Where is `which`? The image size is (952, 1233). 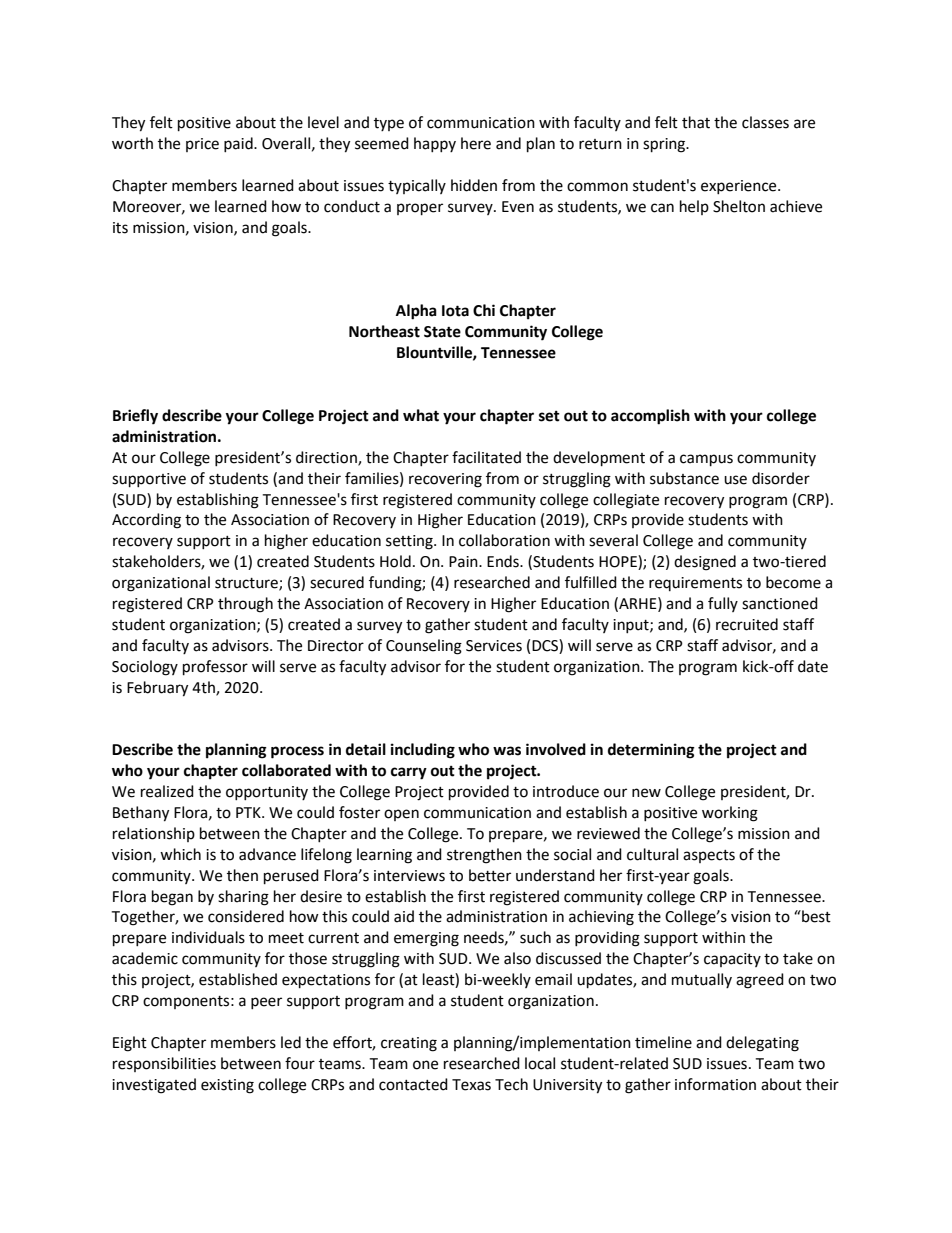 which is located at coordinates (180, 854).
